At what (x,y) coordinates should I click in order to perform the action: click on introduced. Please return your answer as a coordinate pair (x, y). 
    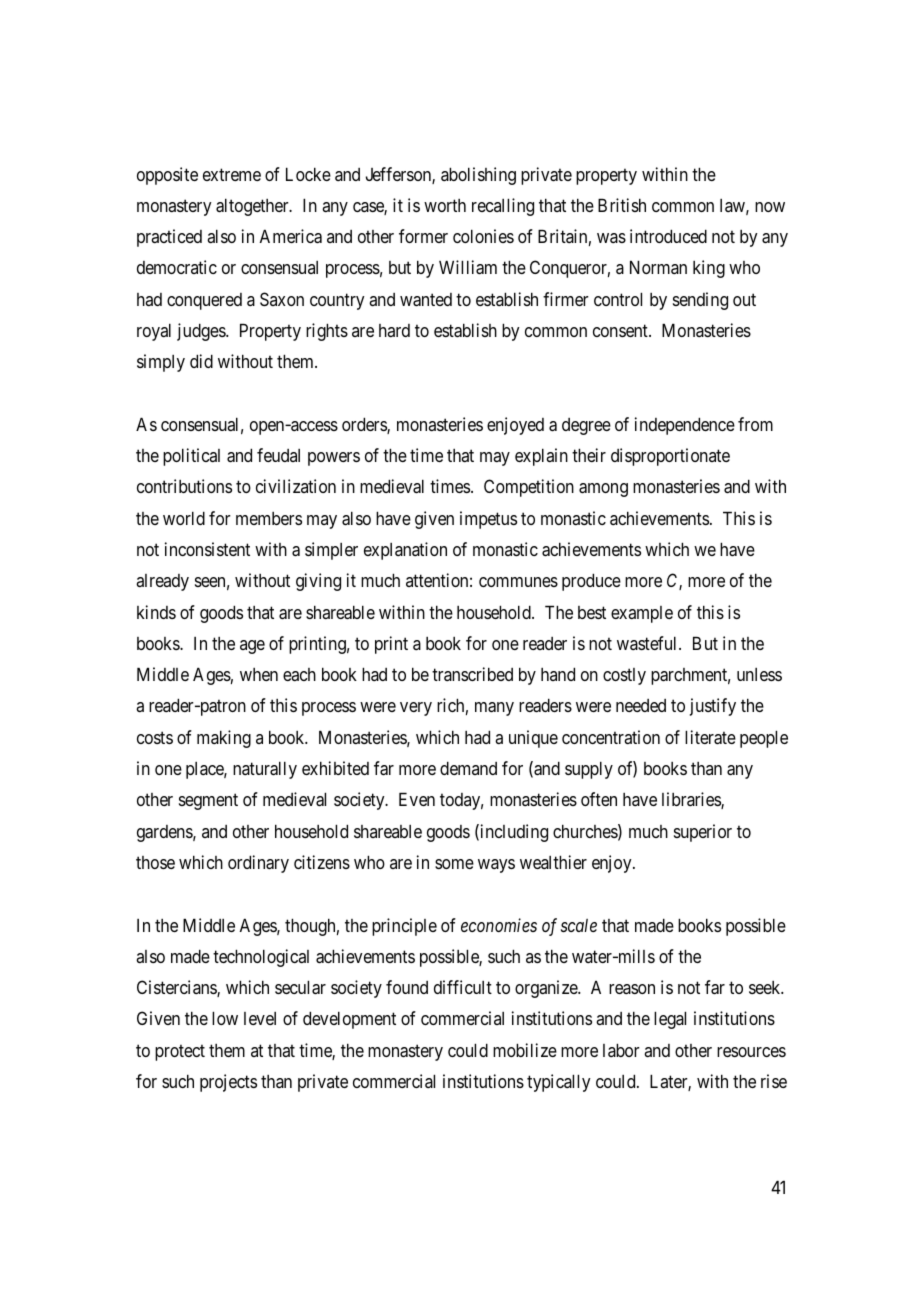
    Looking at the image, I should click on (668, 236).
